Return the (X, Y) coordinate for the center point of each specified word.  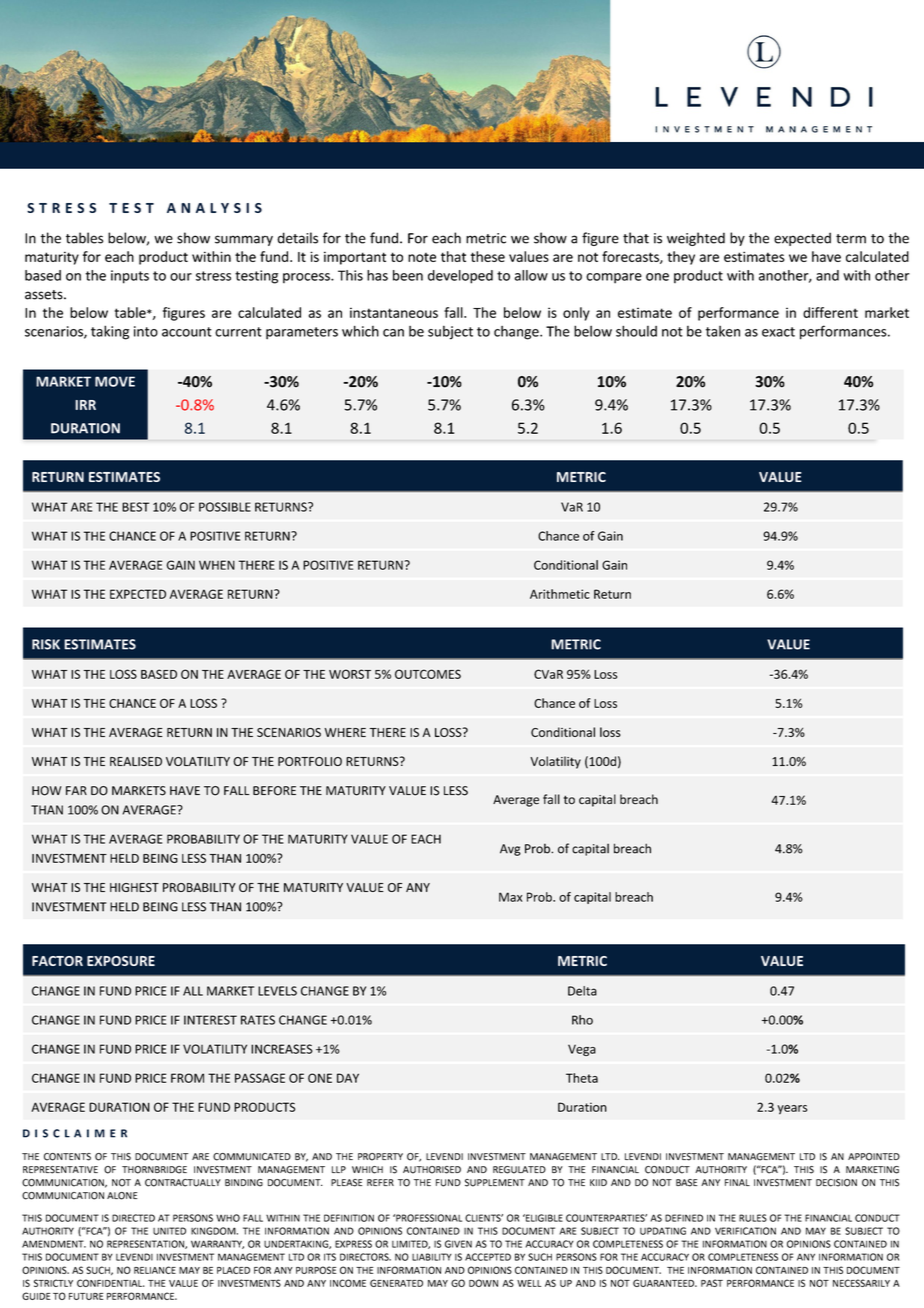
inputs (130, 277)
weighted (696, 239)
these (488, 256)
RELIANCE (155, 1270)
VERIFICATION (745, 1231)
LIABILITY (432, 1257)
